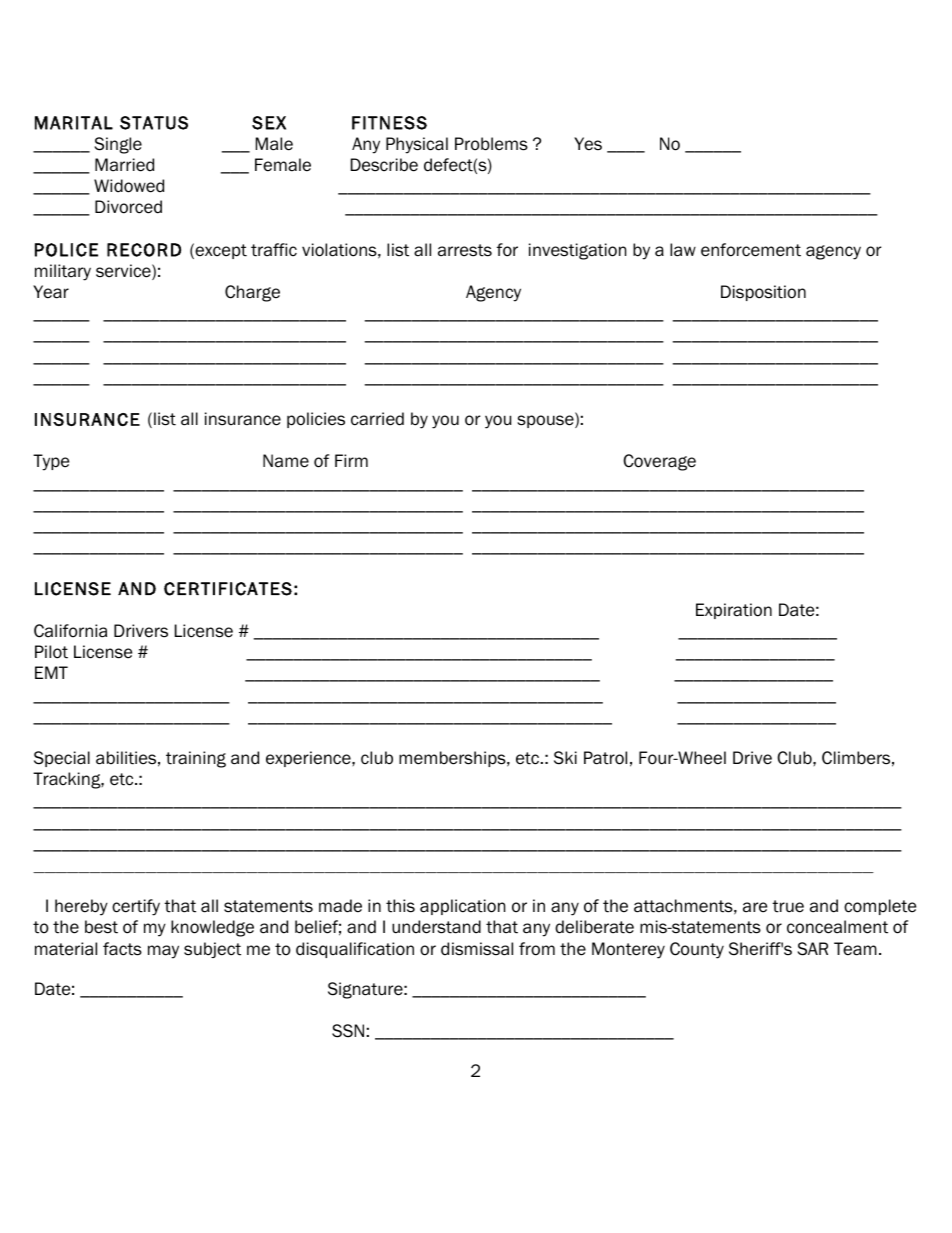 The image size is (952, 1233). Describe the element at coordinates (477, 949) in the screenshot. I see `dismissal` at that location.
